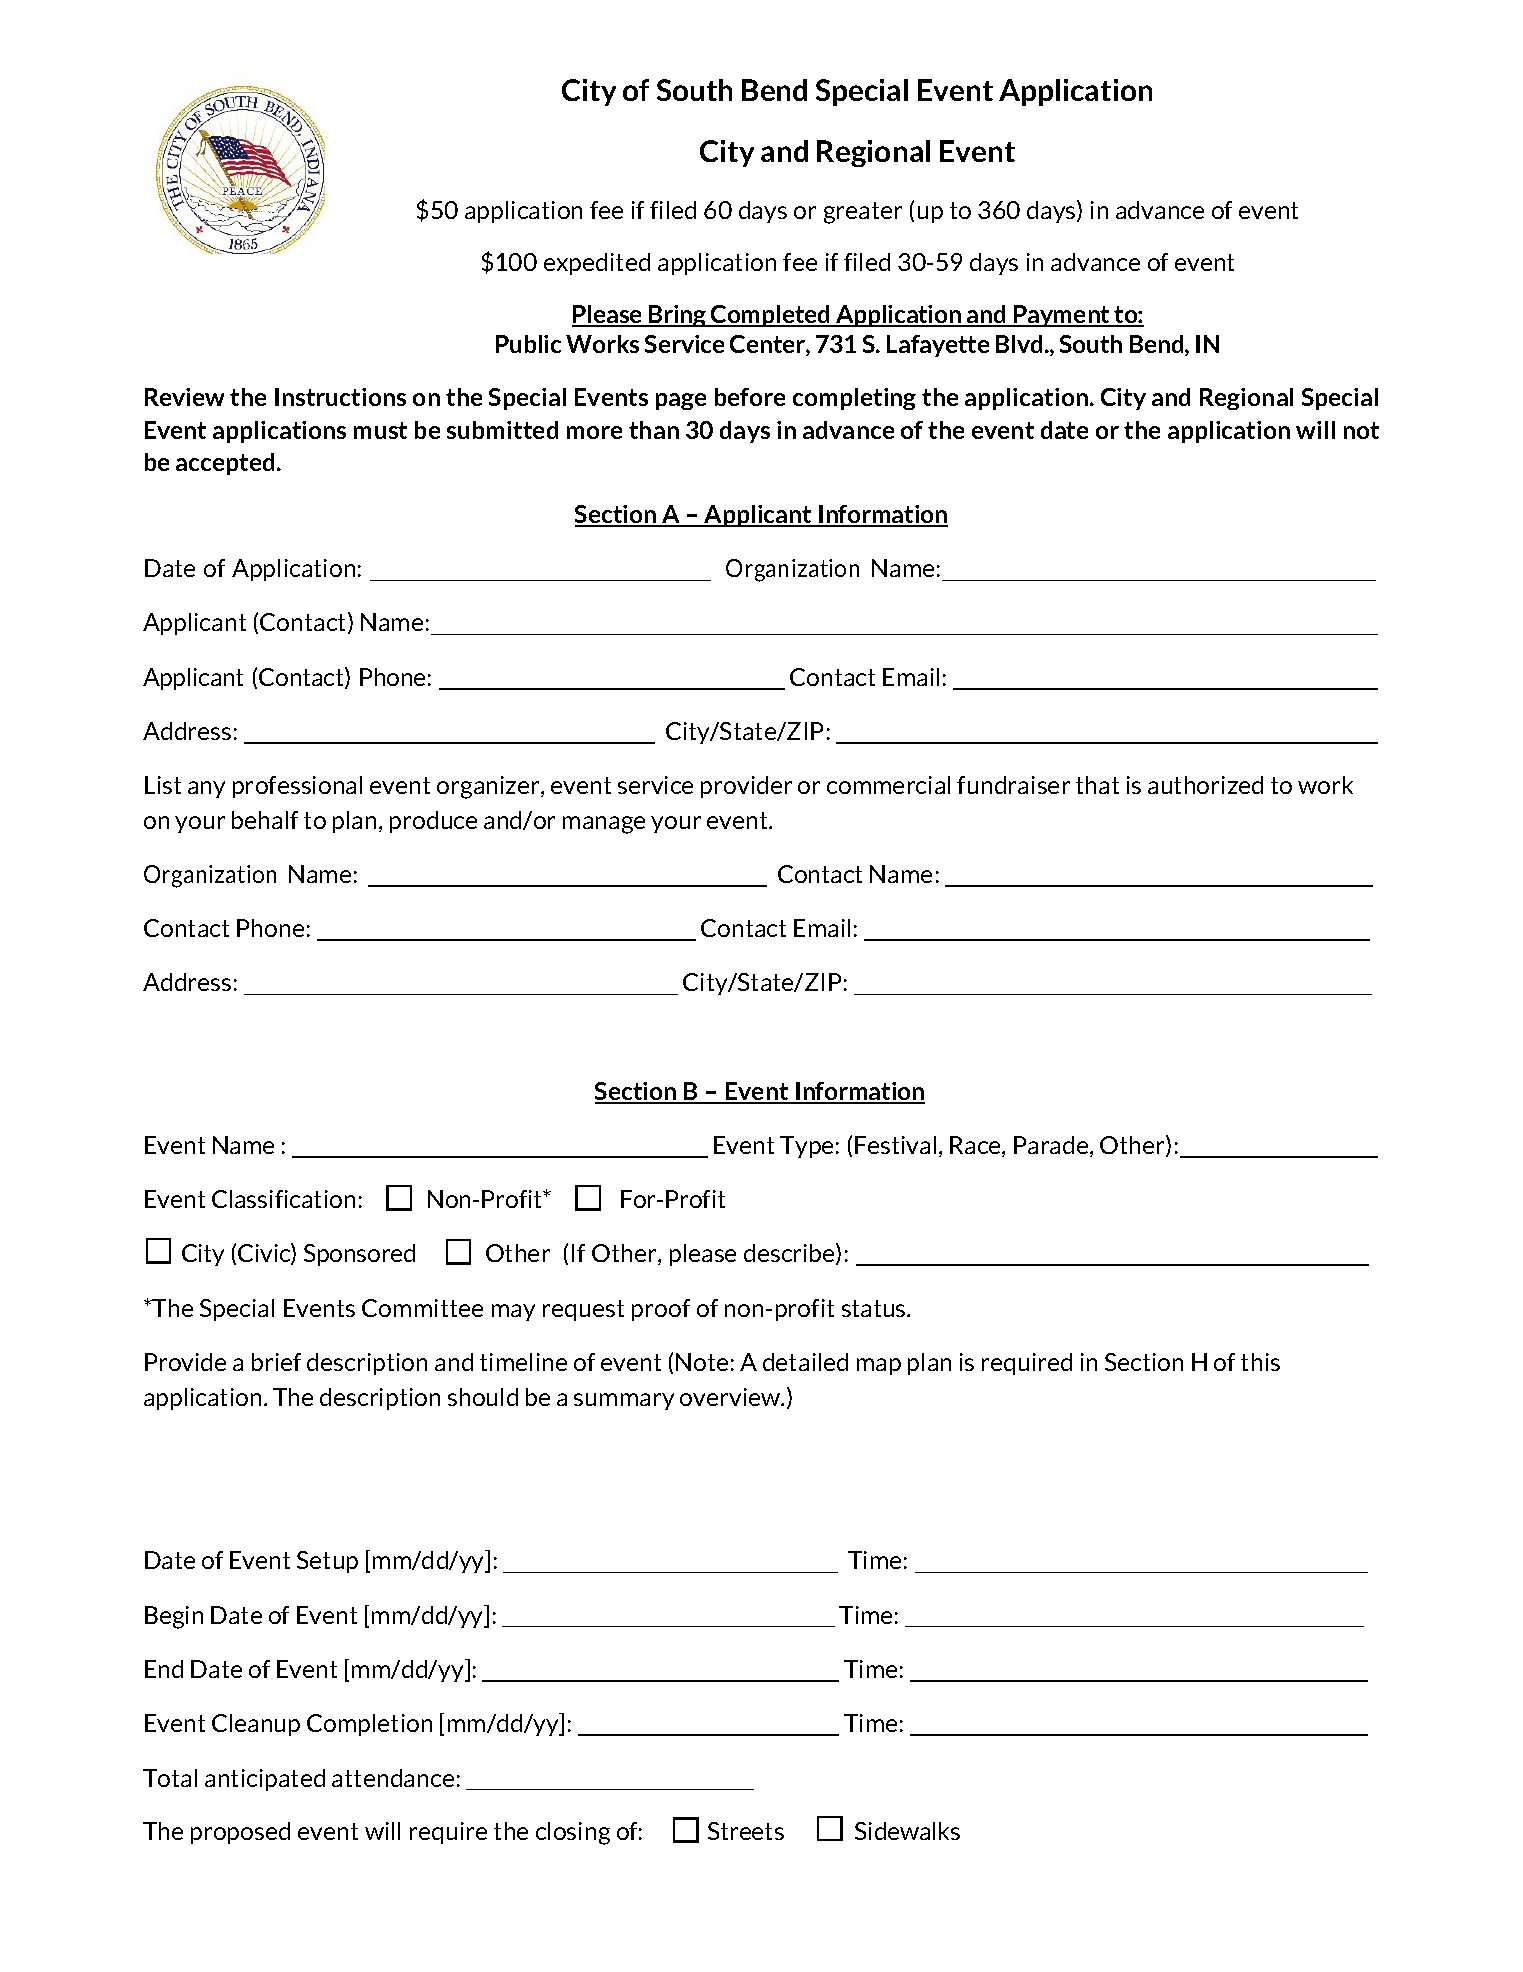 Image resolution: width=1523 pixels, height=1972 pixels. Describe the element at coordinates (661, 1310) in the screenshot. I see `proof` at that location.
